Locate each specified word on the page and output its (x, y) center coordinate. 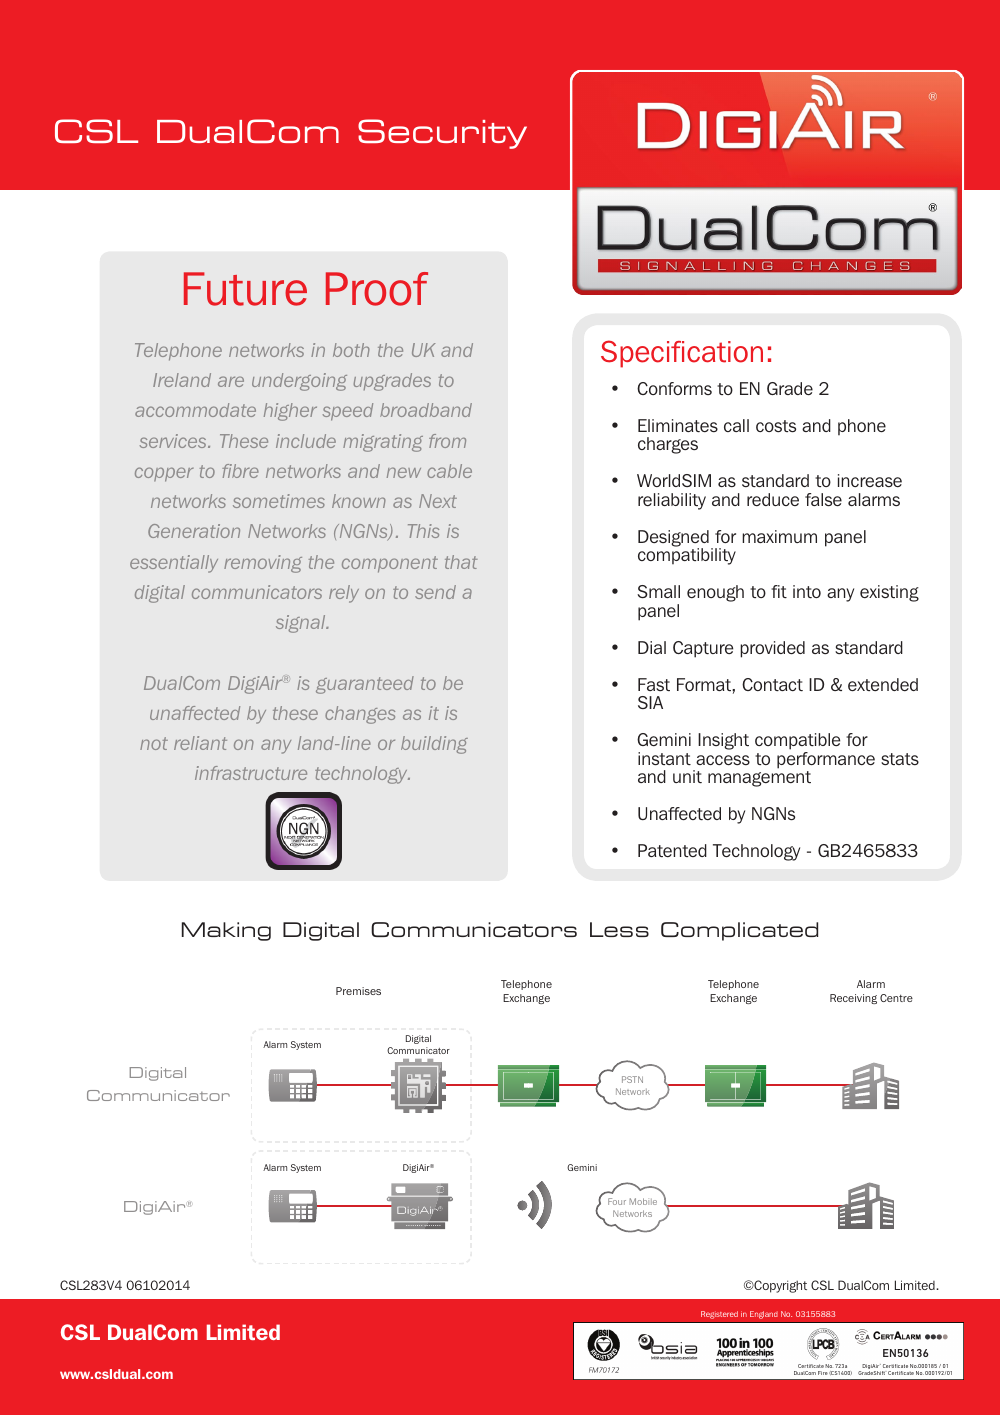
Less (619, 929)
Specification (682, 354)
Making (226, 931)
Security (442, 134)
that (461, 562)
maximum (779, 536)
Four (617, 1201)
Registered (719, 1315)
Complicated (739, 931)
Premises (358, 991)
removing (263, 564)
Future (245, 289)
